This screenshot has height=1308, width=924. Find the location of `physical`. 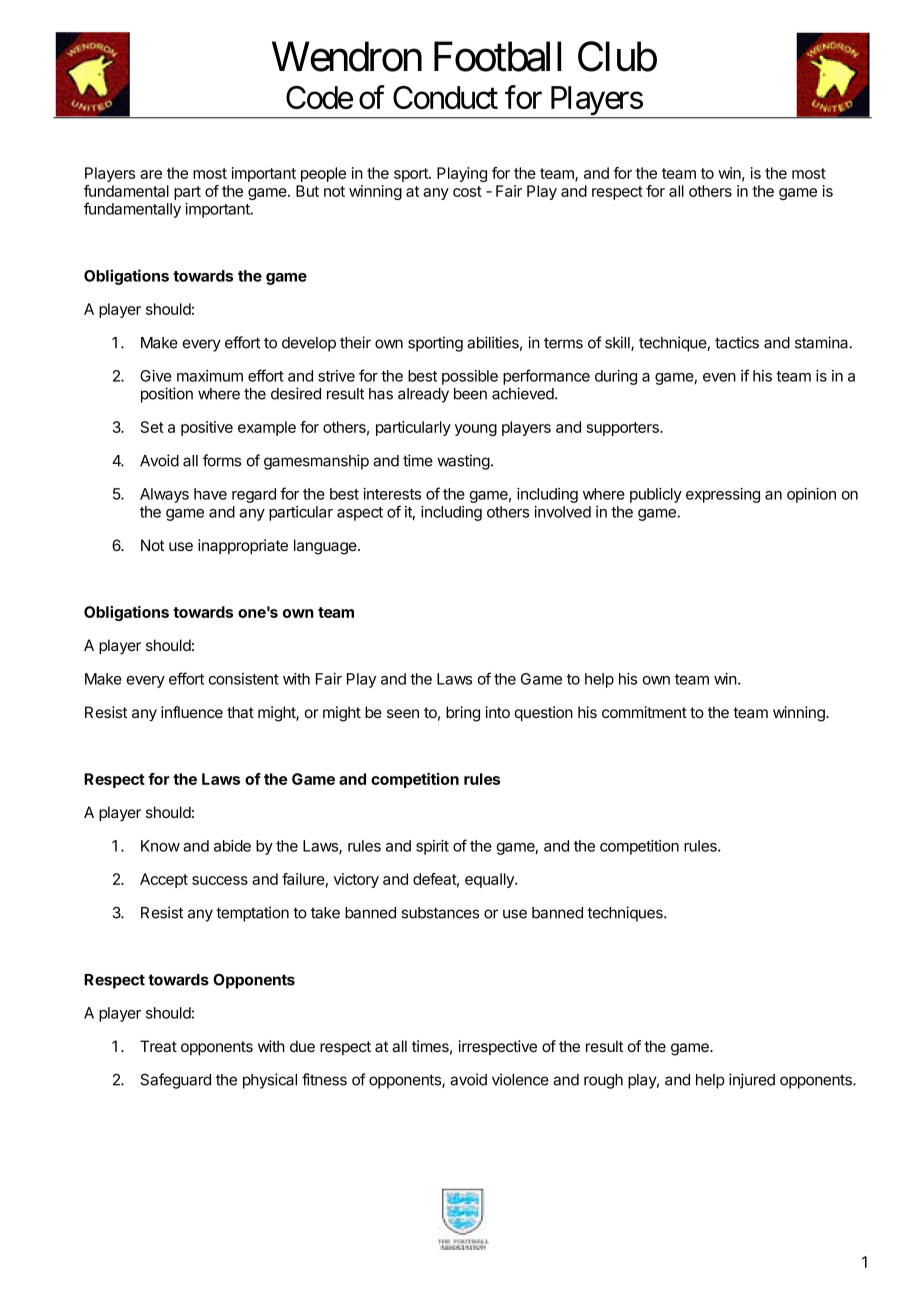

physical is located at coordinates (270, 1081).
